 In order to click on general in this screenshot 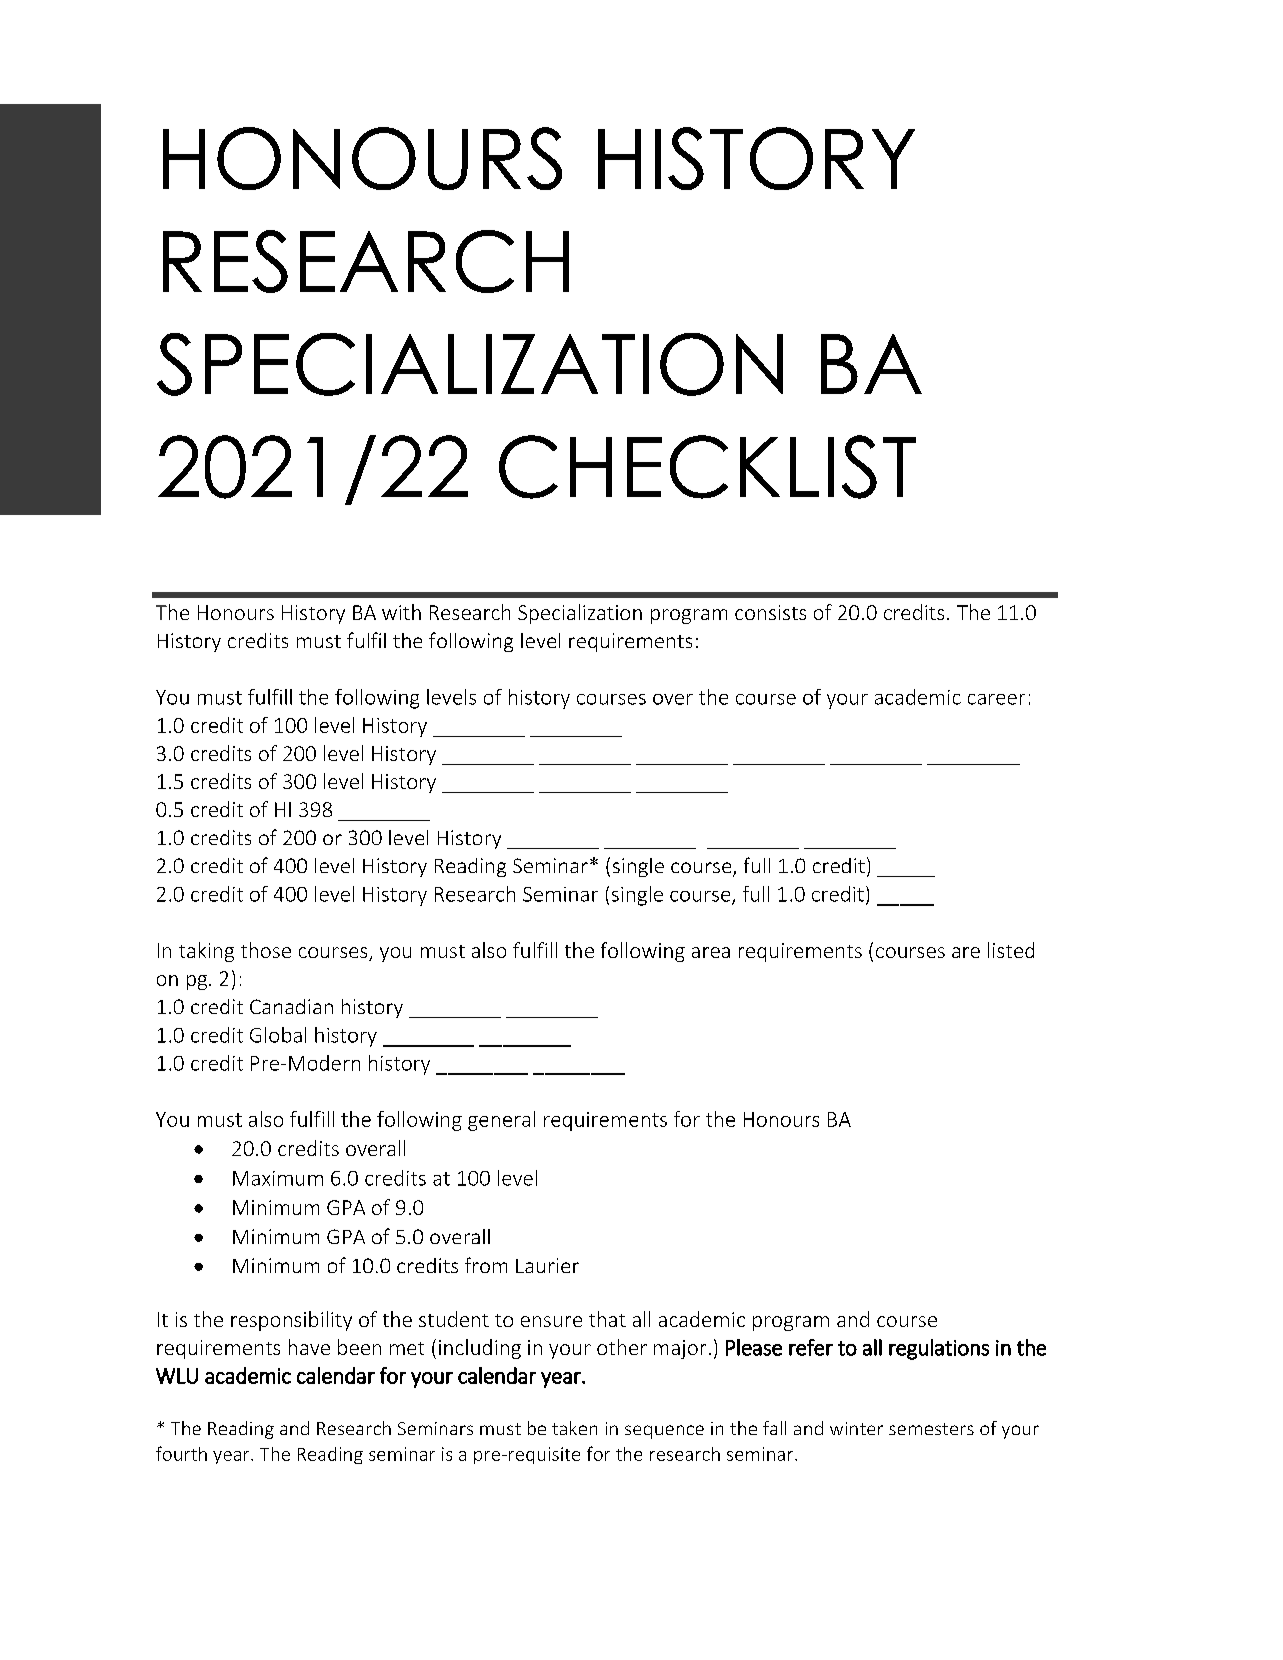, I will do `click(501, 1121)`.
